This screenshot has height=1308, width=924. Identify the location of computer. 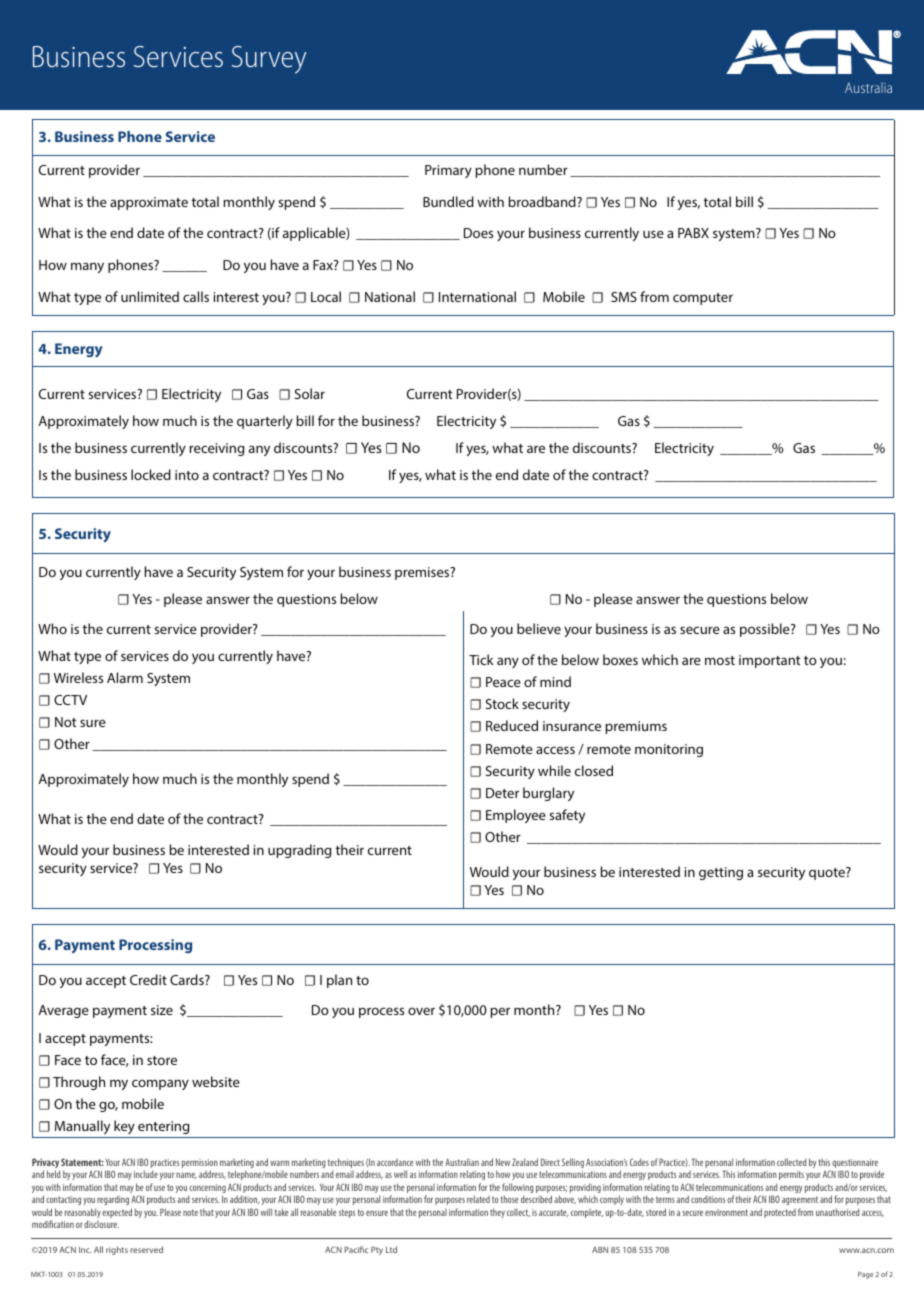
(703, 299).
